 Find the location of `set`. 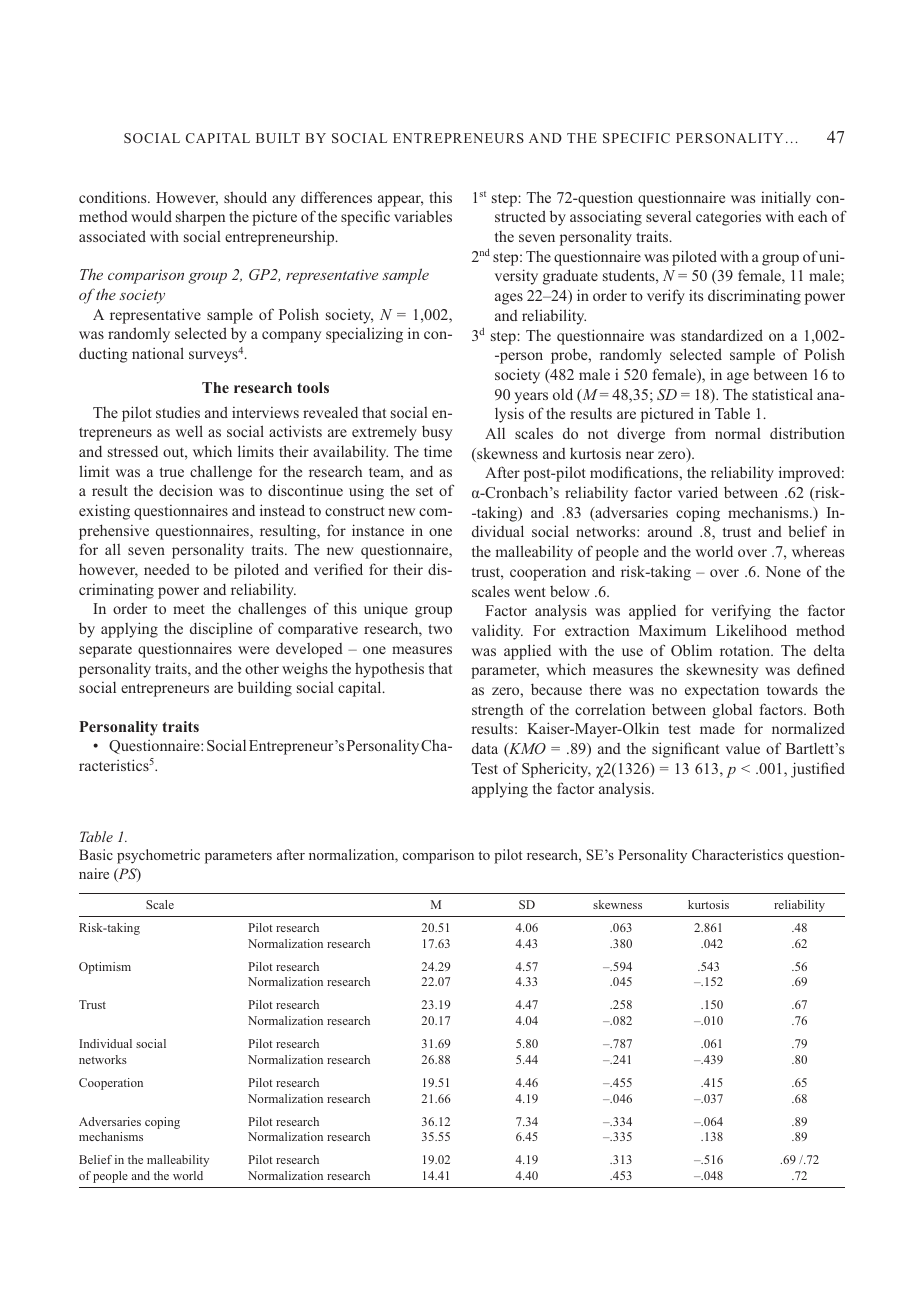

set is located at coordinates (424, 491).
